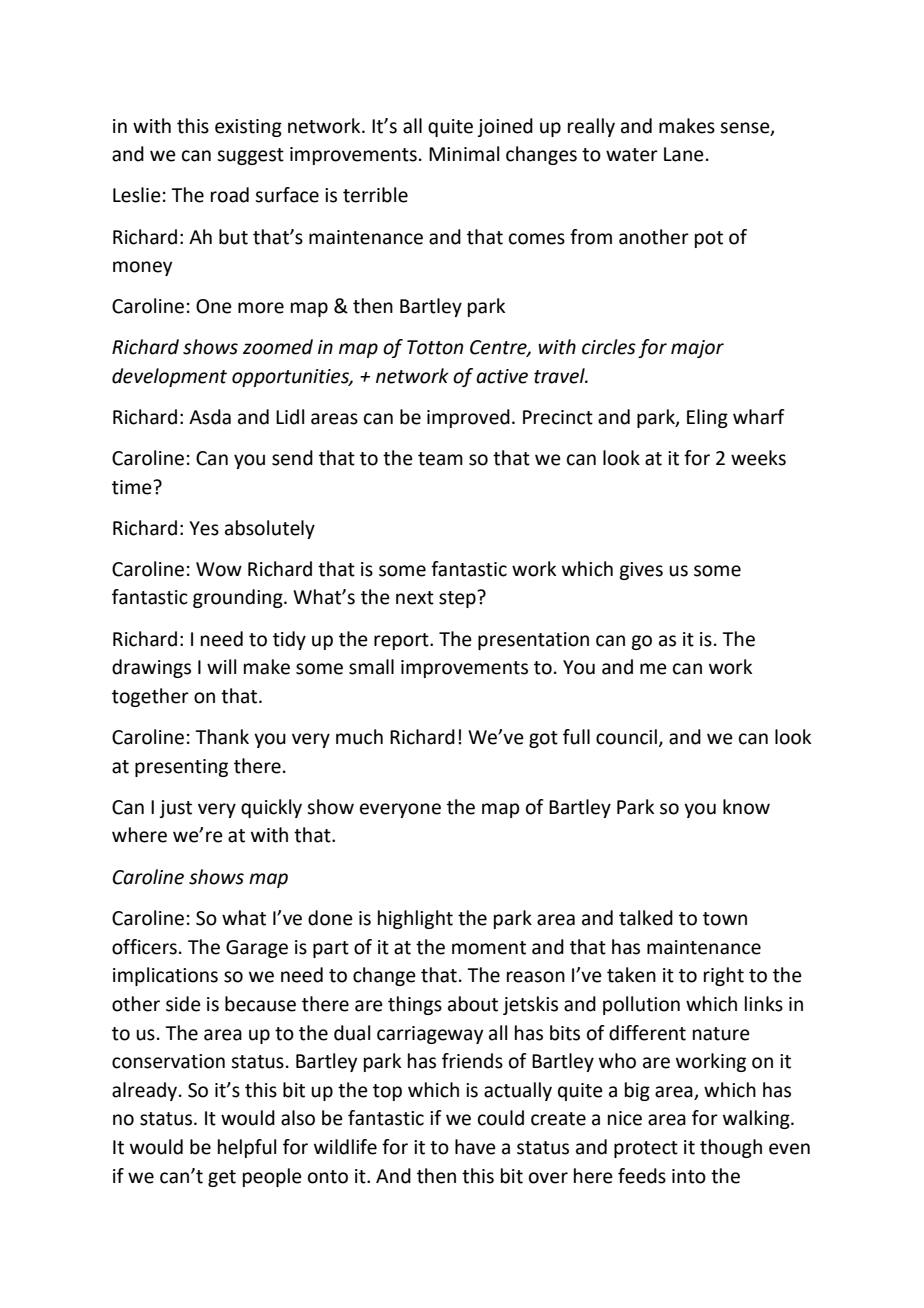 Image resolution: width=924 pixels, height=1308 pixels. What do you see at coordinates (758, 458) in the screenshot?
I see `weeks` at bounding box center [758, 458].
